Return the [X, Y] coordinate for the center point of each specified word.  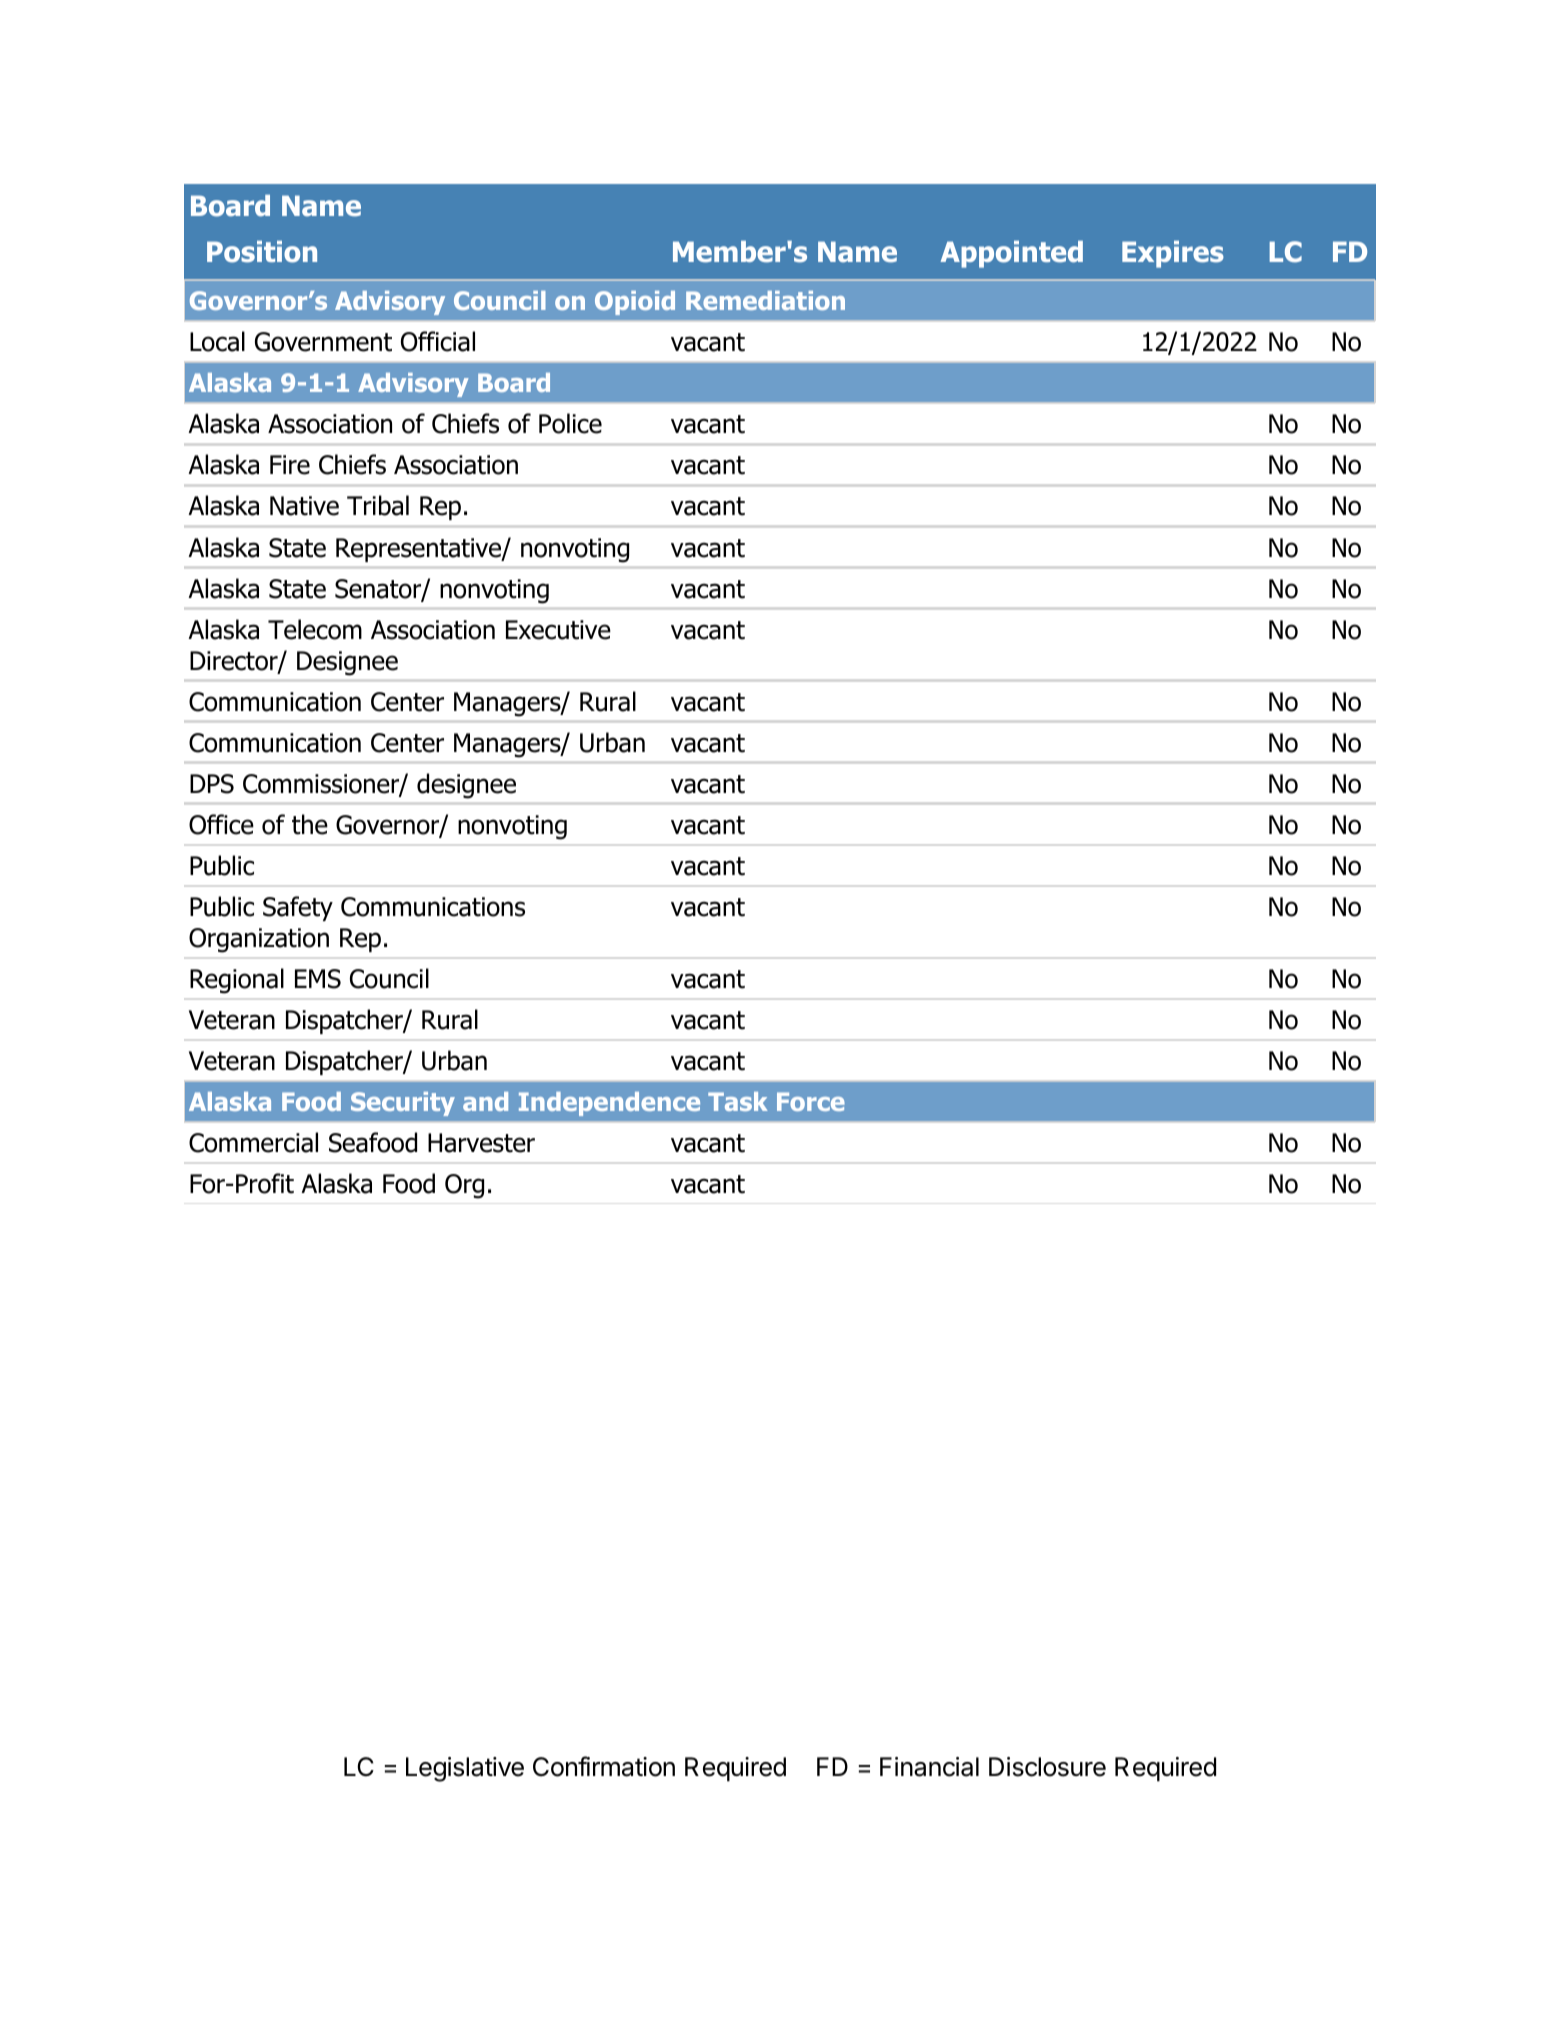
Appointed [1011, 254]
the [310, 824]
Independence [609, 1104]
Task [738, 1101]
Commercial [253, 1142]
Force [811, 1101]
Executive [558, 630]
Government [323, 342]
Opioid [635, 303]
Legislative [465, 1769]
